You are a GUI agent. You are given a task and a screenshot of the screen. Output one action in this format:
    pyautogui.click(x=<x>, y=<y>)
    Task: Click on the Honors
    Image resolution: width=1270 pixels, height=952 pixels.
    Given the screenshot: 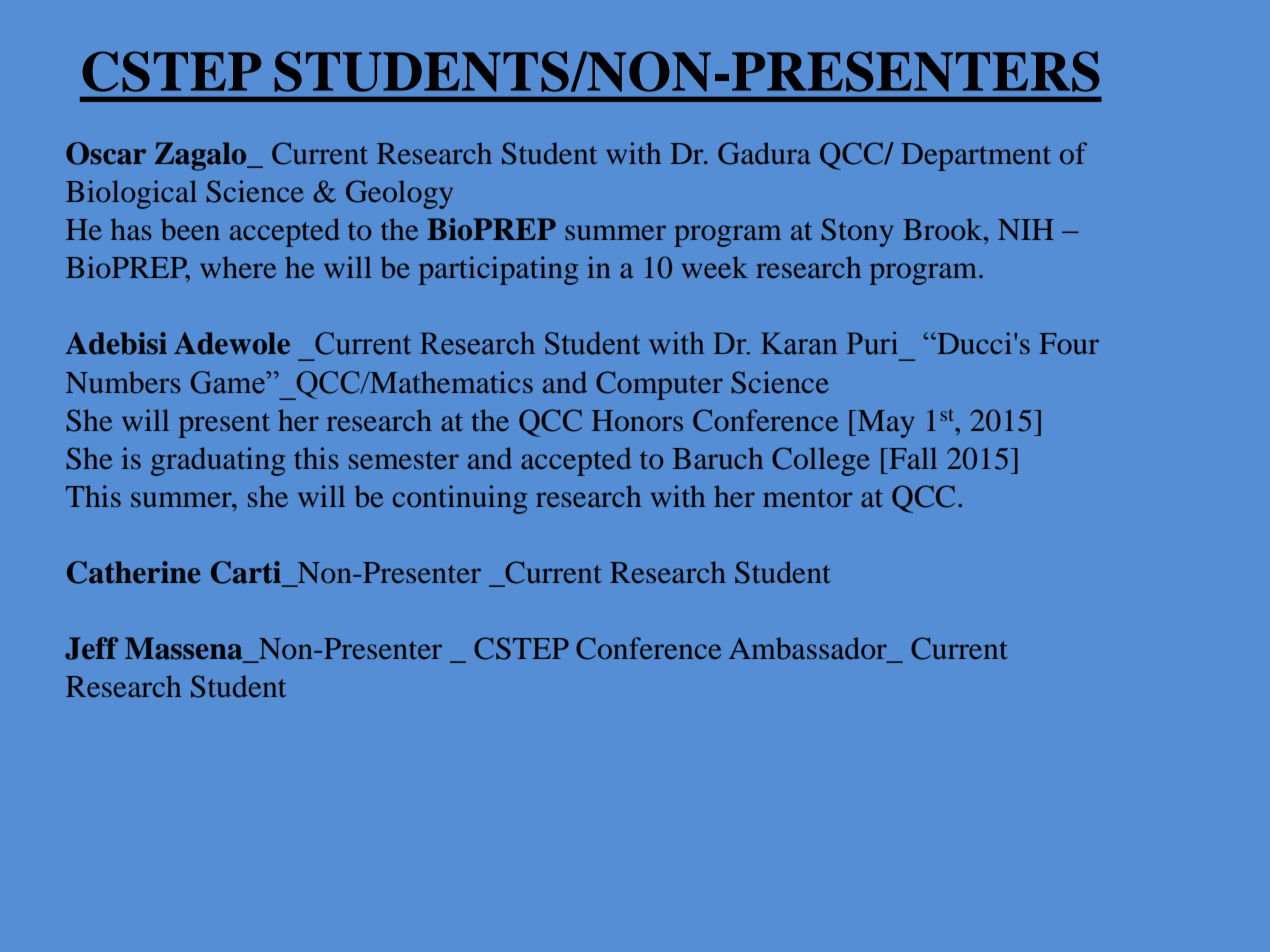 What is the action you would take?
    pyautogui.click(x=637, y=420)
